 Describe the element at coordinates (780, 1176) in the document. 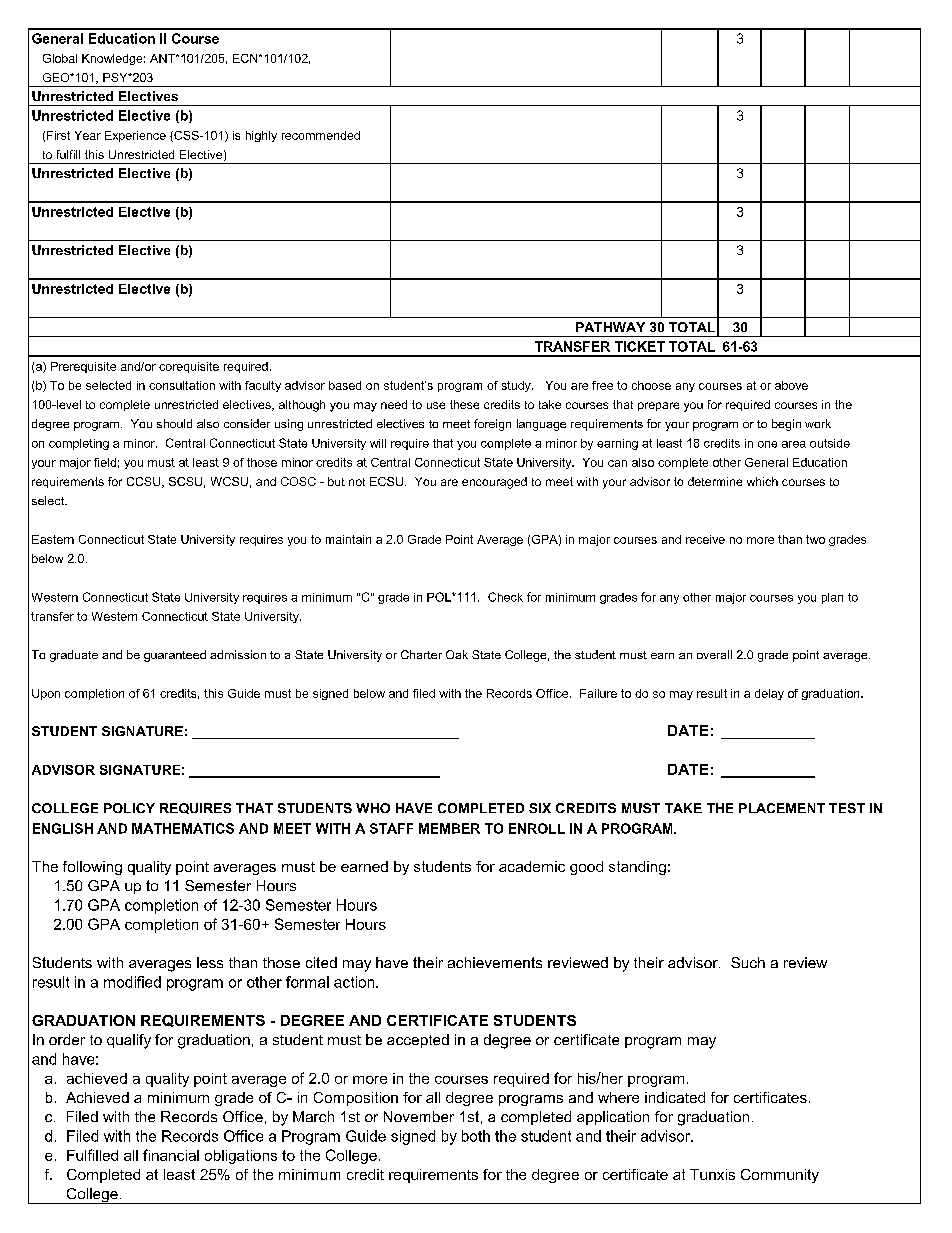

I see `Community` at that location.
